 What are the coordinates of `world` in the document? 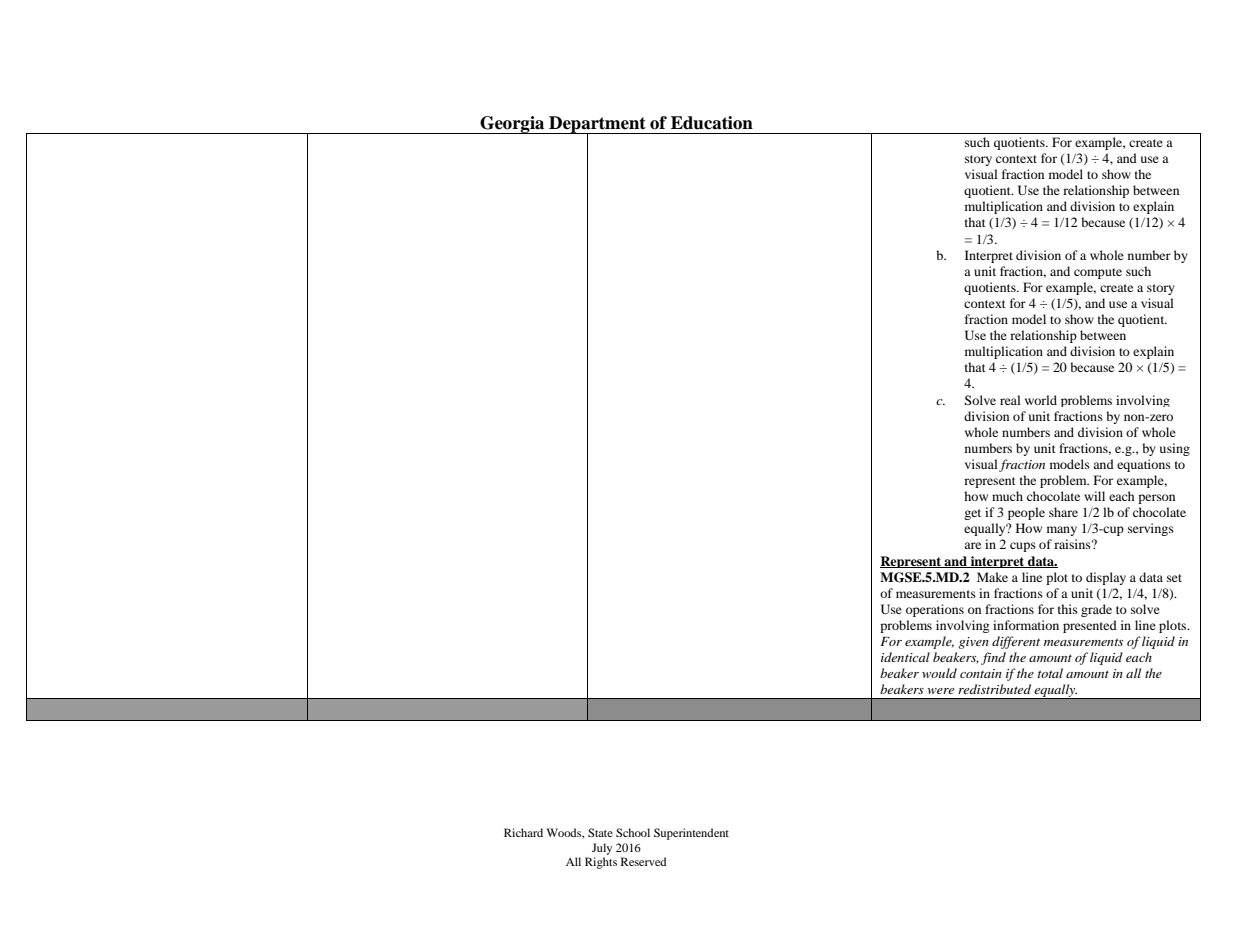 It's located at (1041, 400).
